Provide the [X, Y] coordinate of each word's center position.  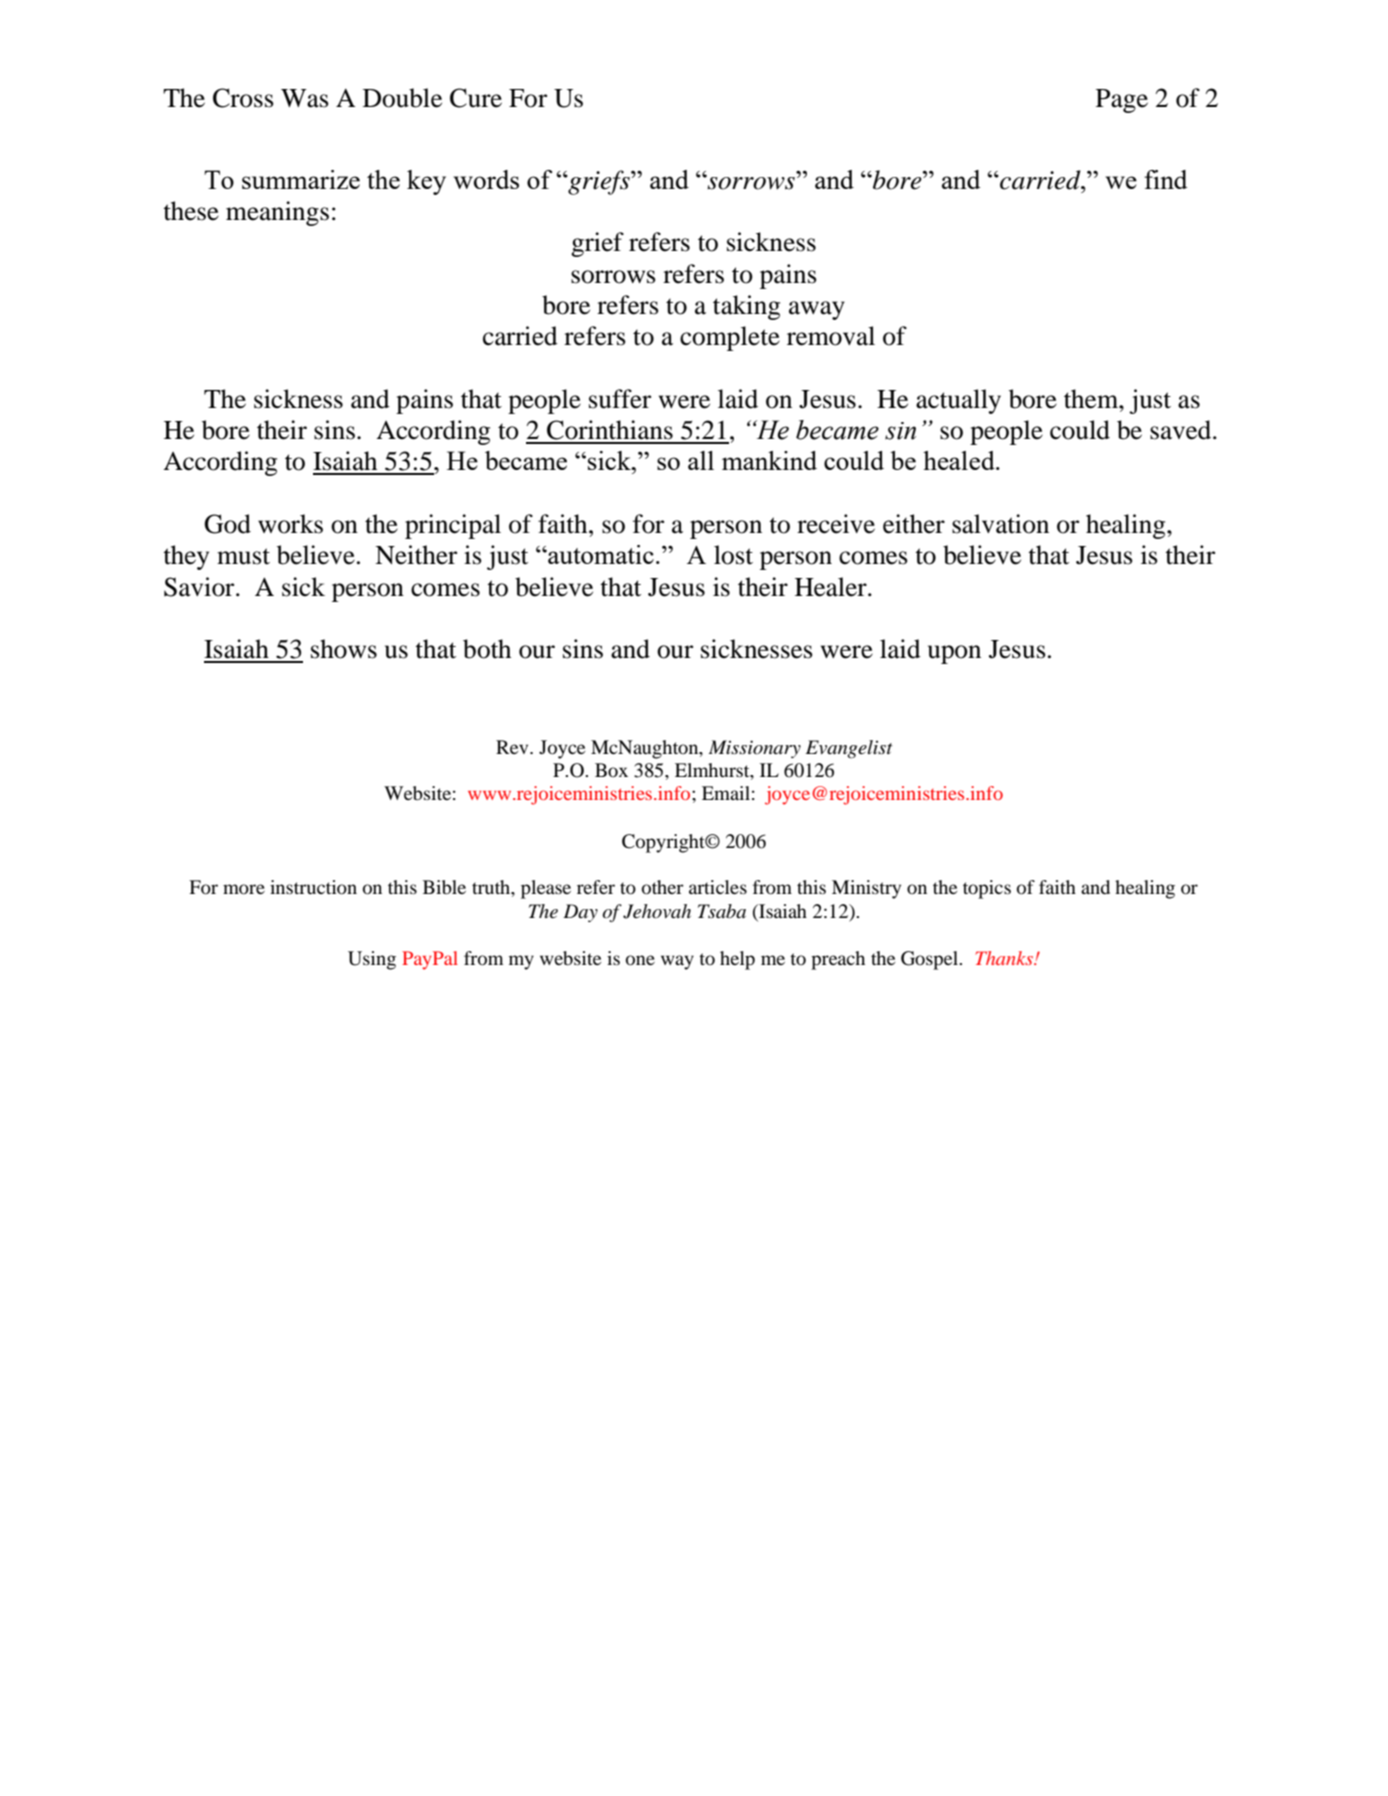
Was [305, 98]
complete [730, 338]
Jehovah [657, 911]
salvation [1000, 524]
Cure [476, 98]
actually [958, 401]
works [290, 524]
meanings [277, 213]
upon [954, 654]
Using [372, 960]
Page [1122, 101]
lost [733, 555]
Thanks [1005, 958]
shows [344, 649]
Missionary [755, 749]
